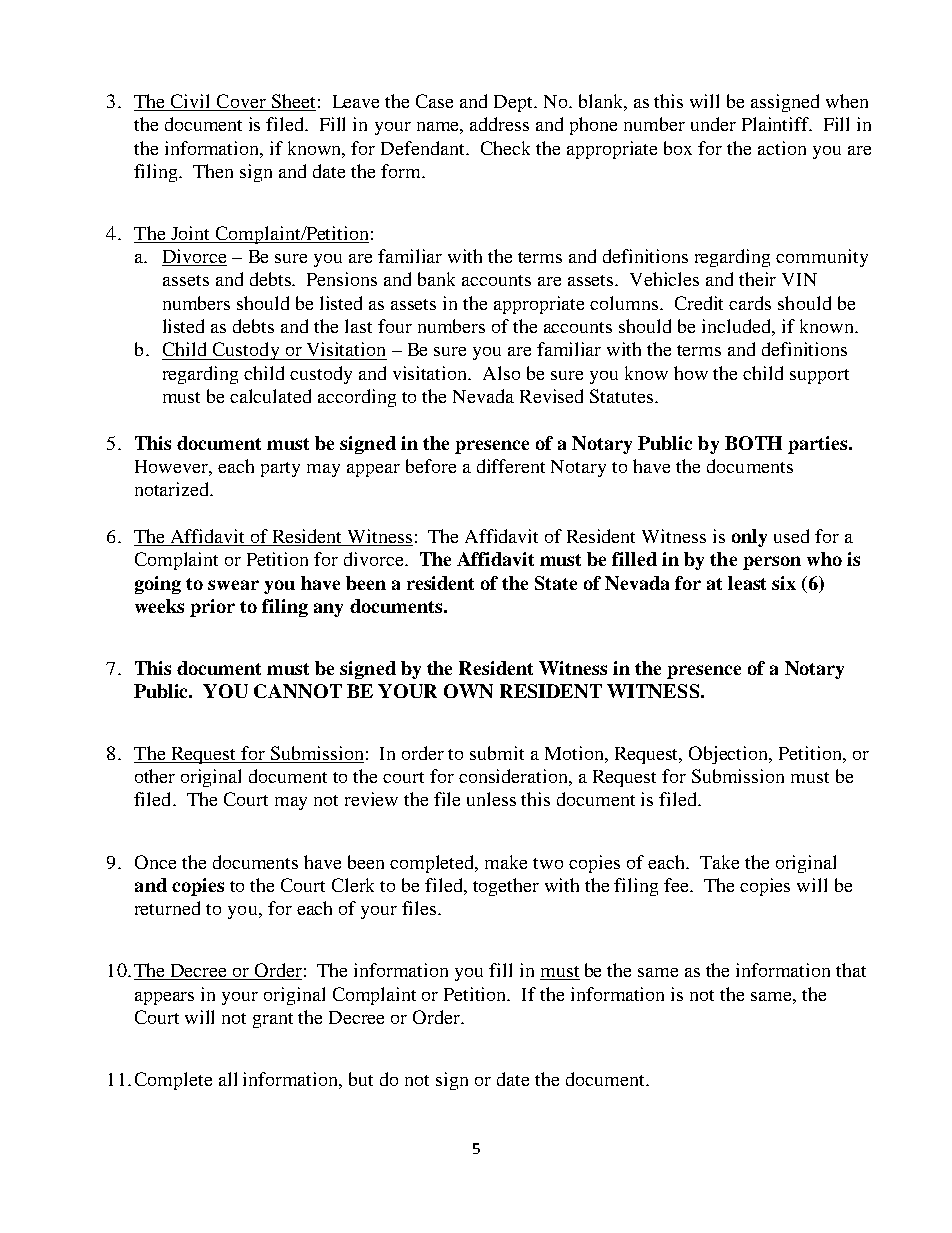  What do you see at coordinates (791, 536) in the screenshot?
I see `used` at bounding box center [791, 536].
